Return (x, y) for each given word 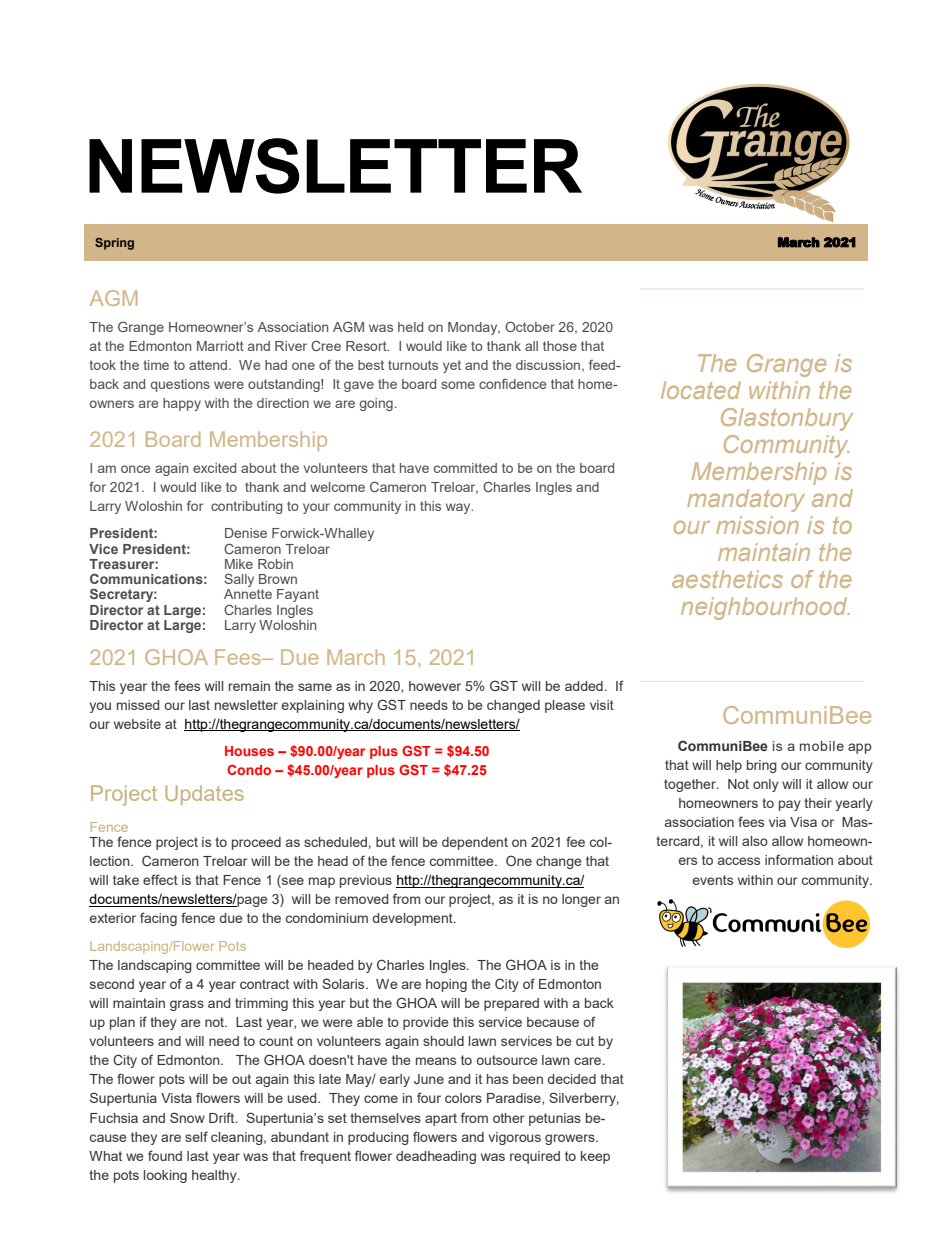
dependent (475, 843)
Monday (474, 328)
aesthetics (727, 579)
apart (441, 1119)
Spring (114, 244)
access (739, 861)
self (196, 1136)
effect (160, 879)
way (459, 508)
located (701, 390)
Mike (239, 564)
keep (595, 1157)
